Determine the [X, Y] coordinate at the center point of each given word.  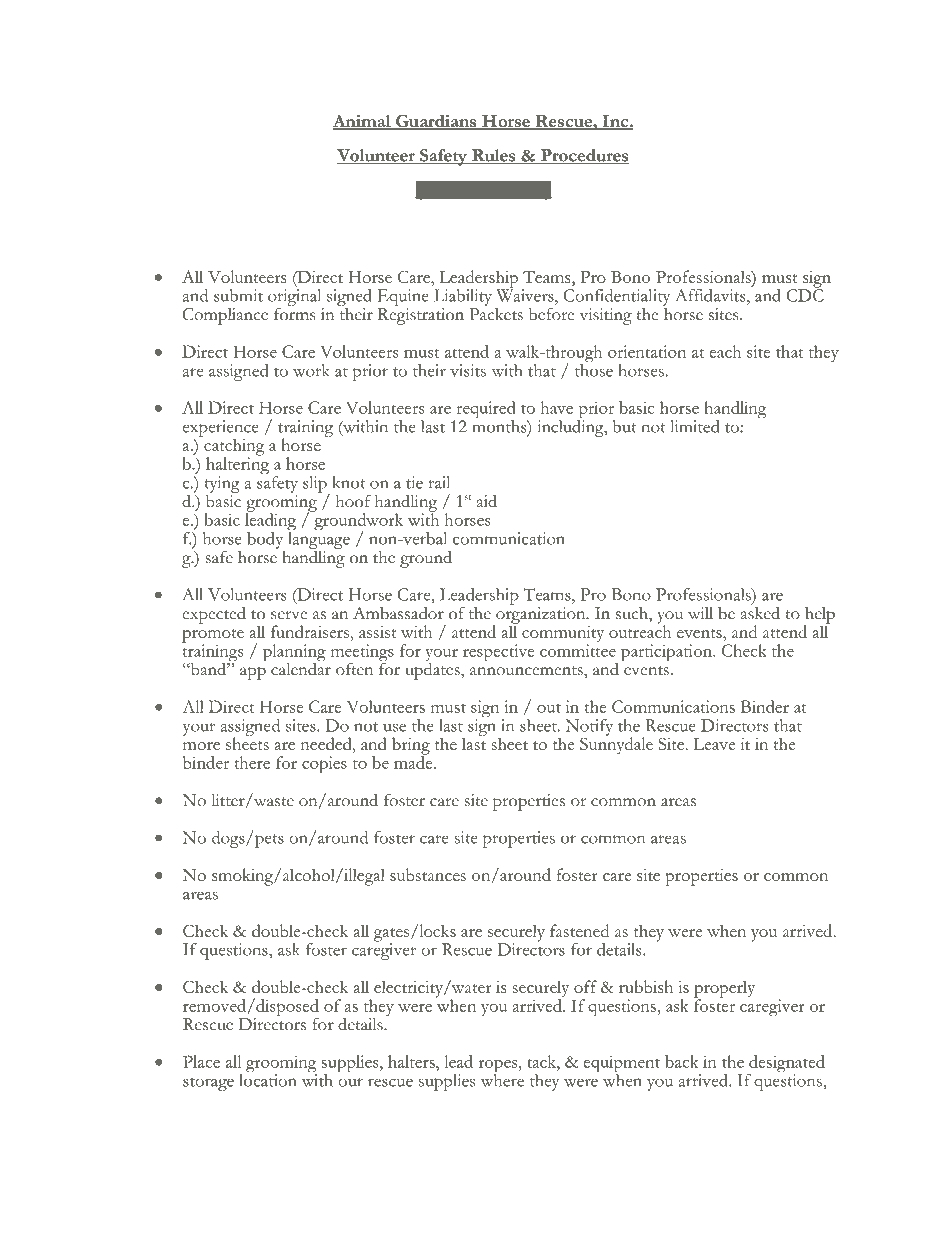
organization [541, 616]
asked [760, 612]
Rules [494, 156]
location [268, 1080]
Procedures [583, 156]
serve [289, 615]
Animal [363, 122]
